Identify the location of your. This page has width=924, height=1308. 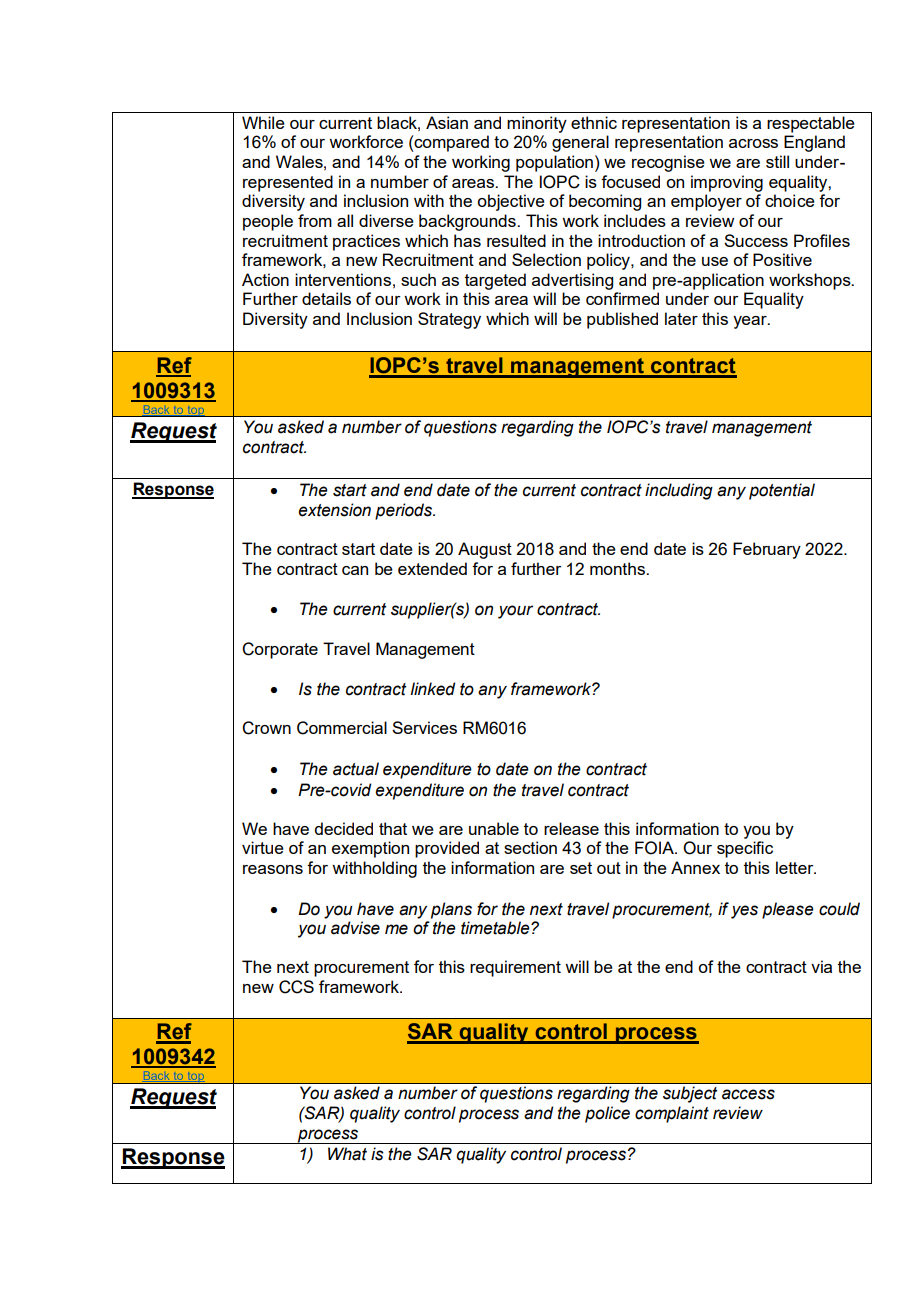
(515, 612).
